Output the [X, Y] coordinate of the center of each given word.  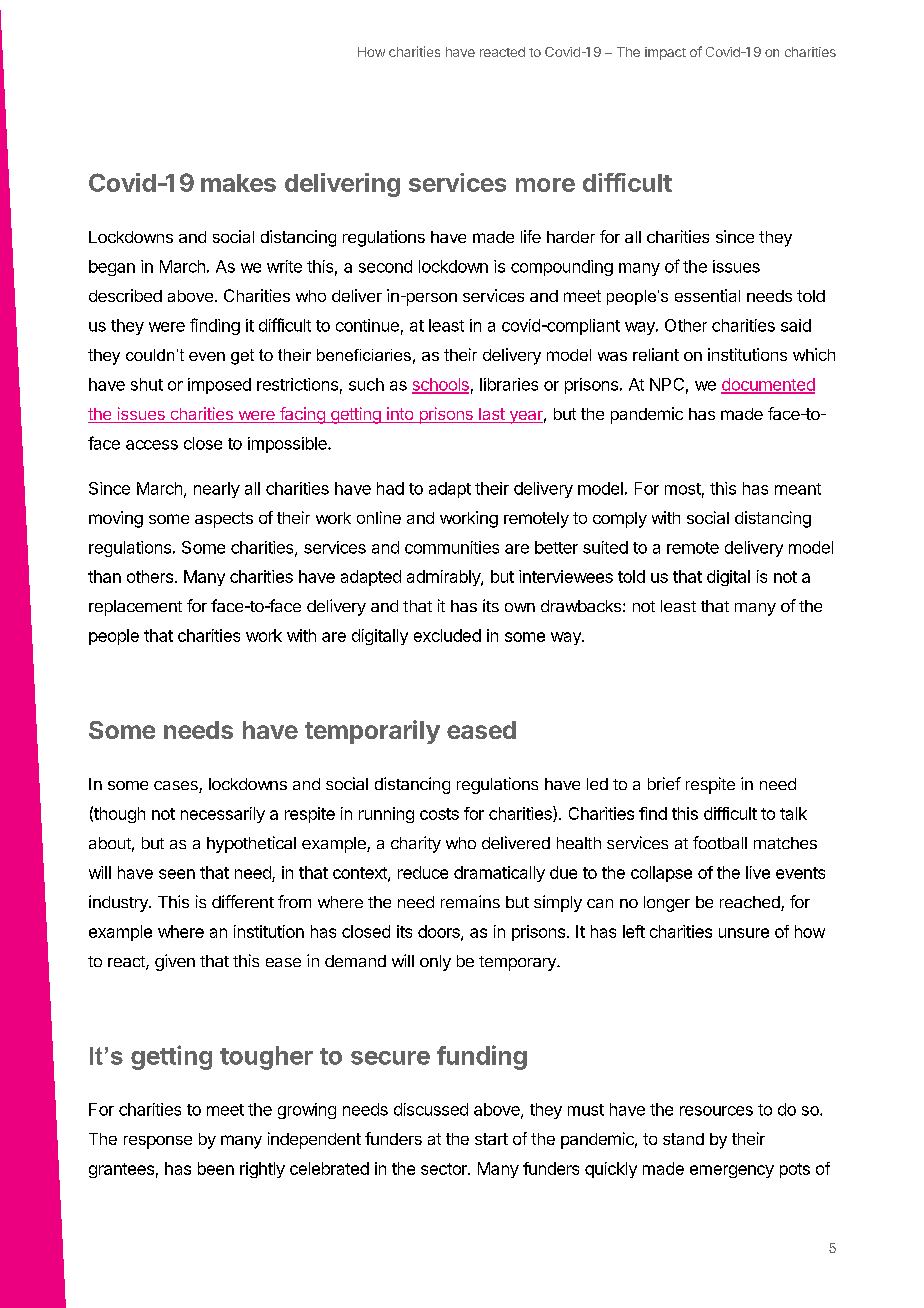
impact [665, 53]
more [545, 185]
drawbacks [581, 606]
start [491, 1139]
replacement [135, 608]
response [158, 1142]
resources [716, 1111]
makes [238, 183]
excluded [447, 635]
